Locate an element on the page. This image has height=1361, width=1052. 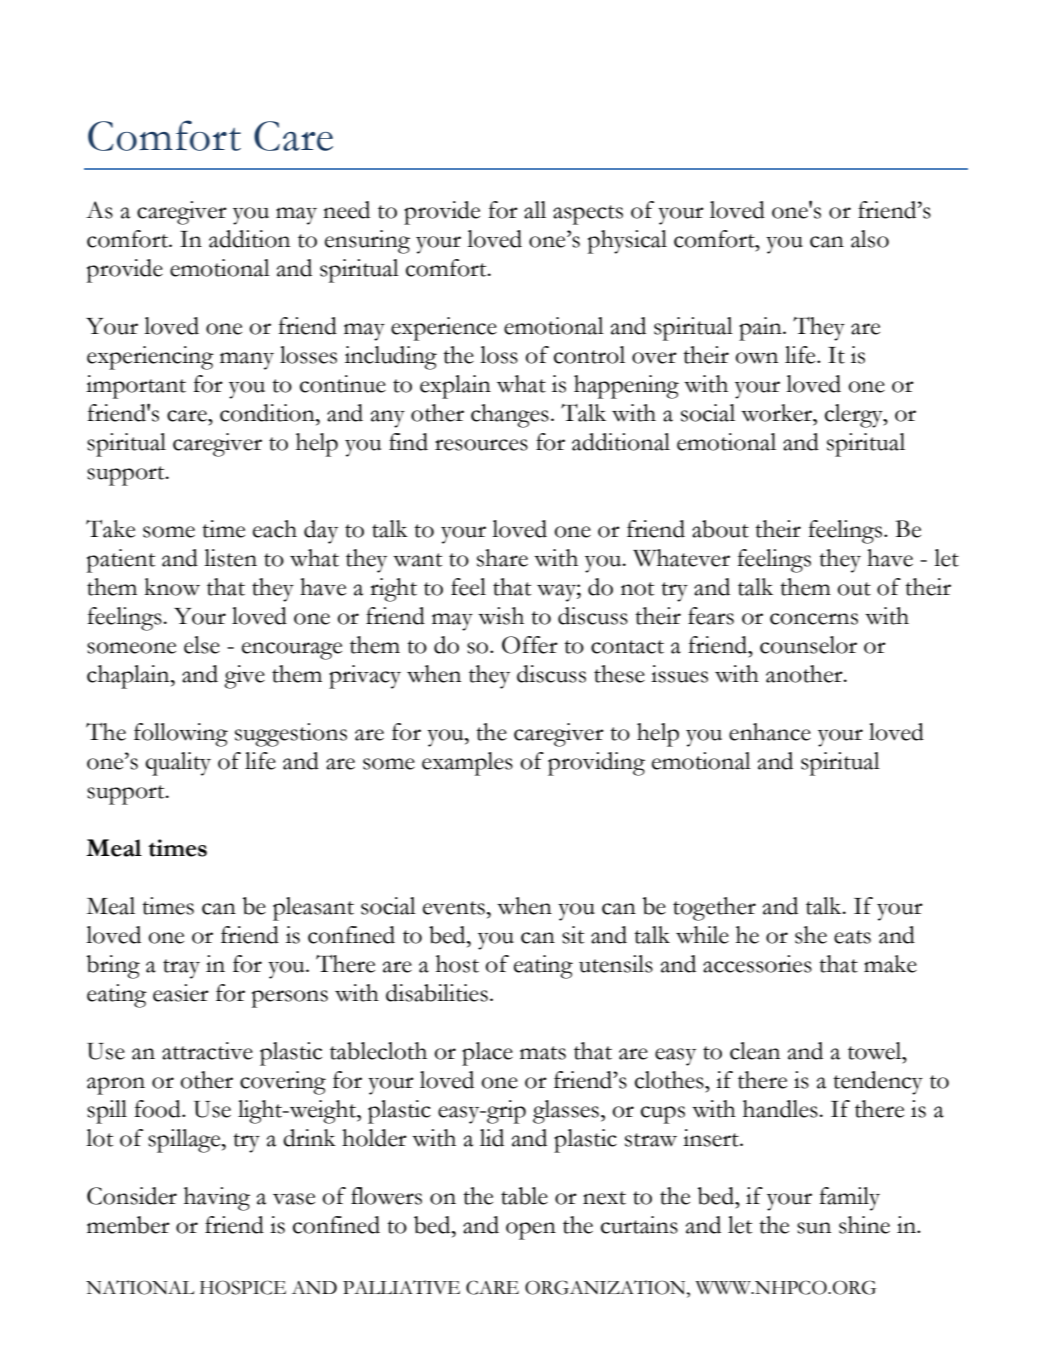
also is located at coordinates (870, 239).
